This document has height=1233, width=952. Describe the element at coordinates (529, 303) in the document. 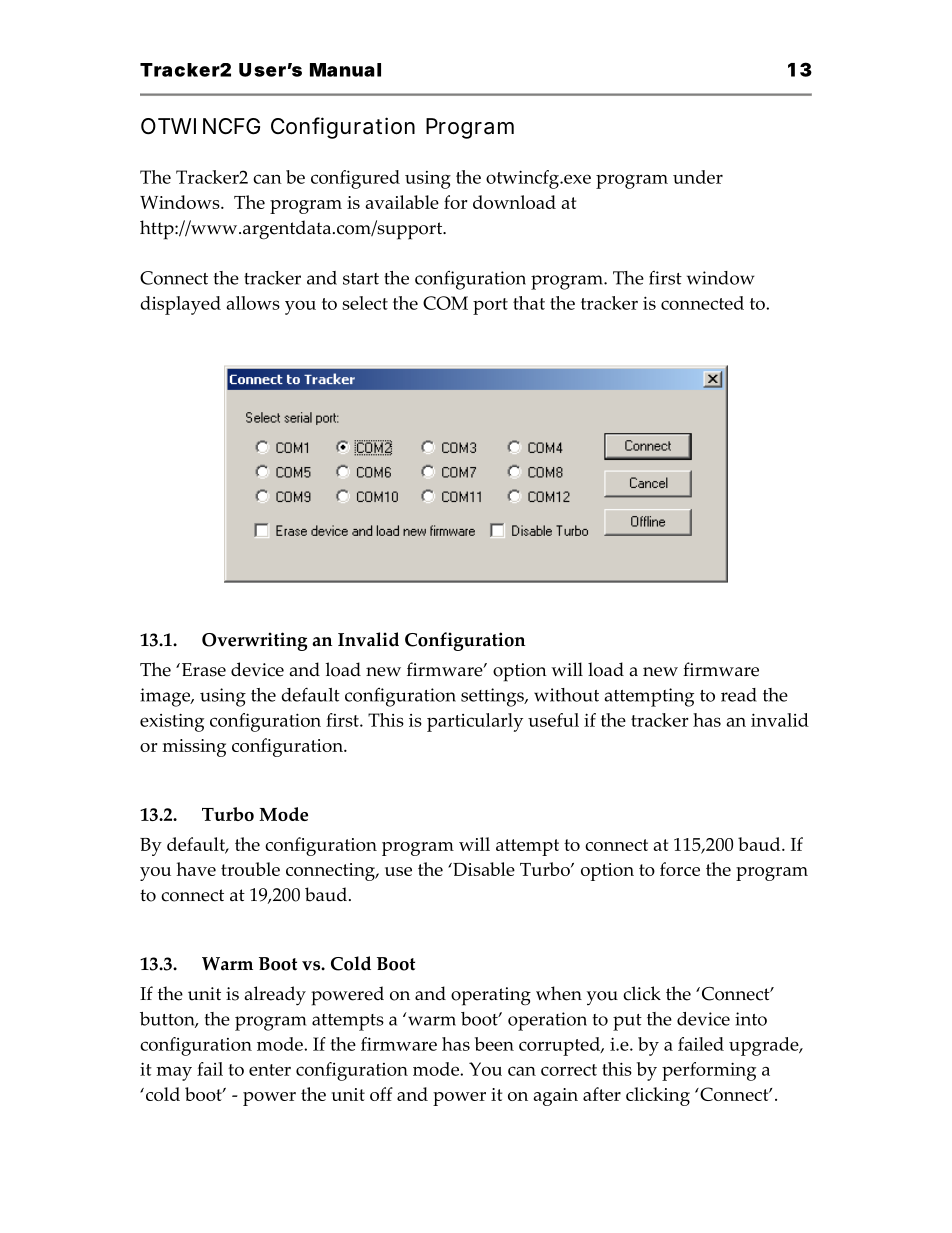

I see `that` at that location.
